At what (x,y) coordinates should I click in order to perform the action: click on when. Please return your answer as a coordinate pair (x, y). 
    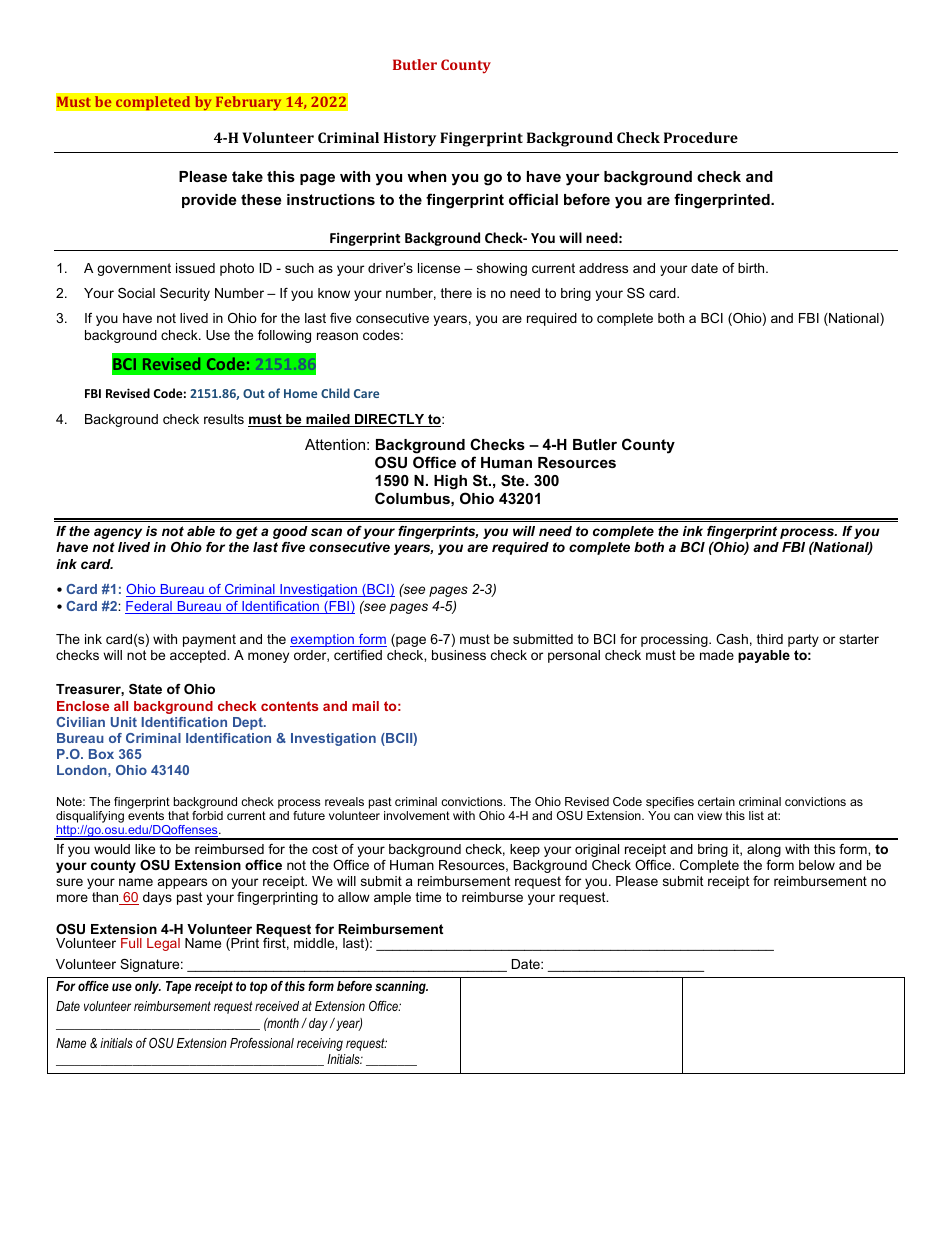
    Looking at the image, I should click on (426, 176).
